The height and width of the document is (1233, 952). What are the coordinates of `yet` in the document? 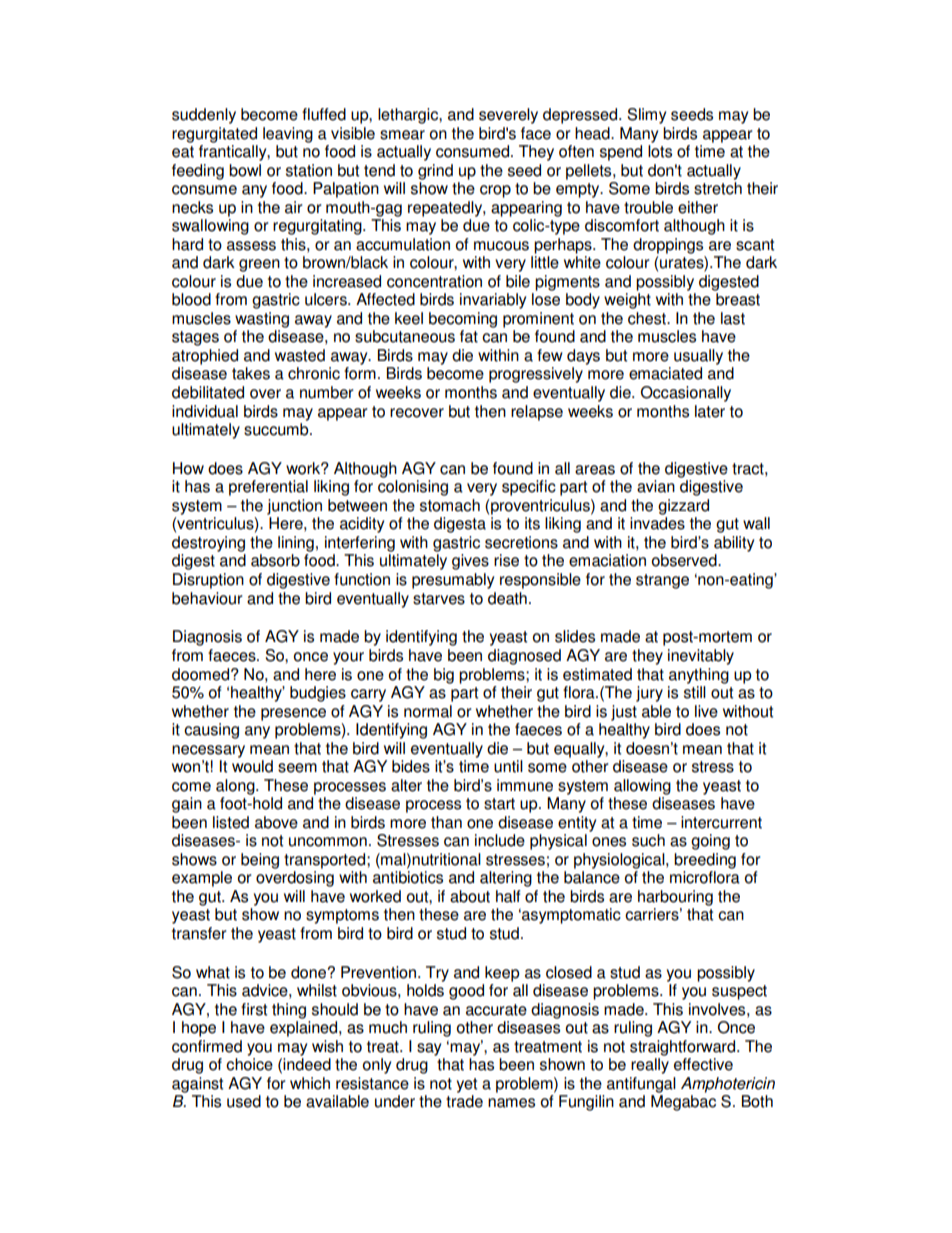 It's located at (467, 1085).
